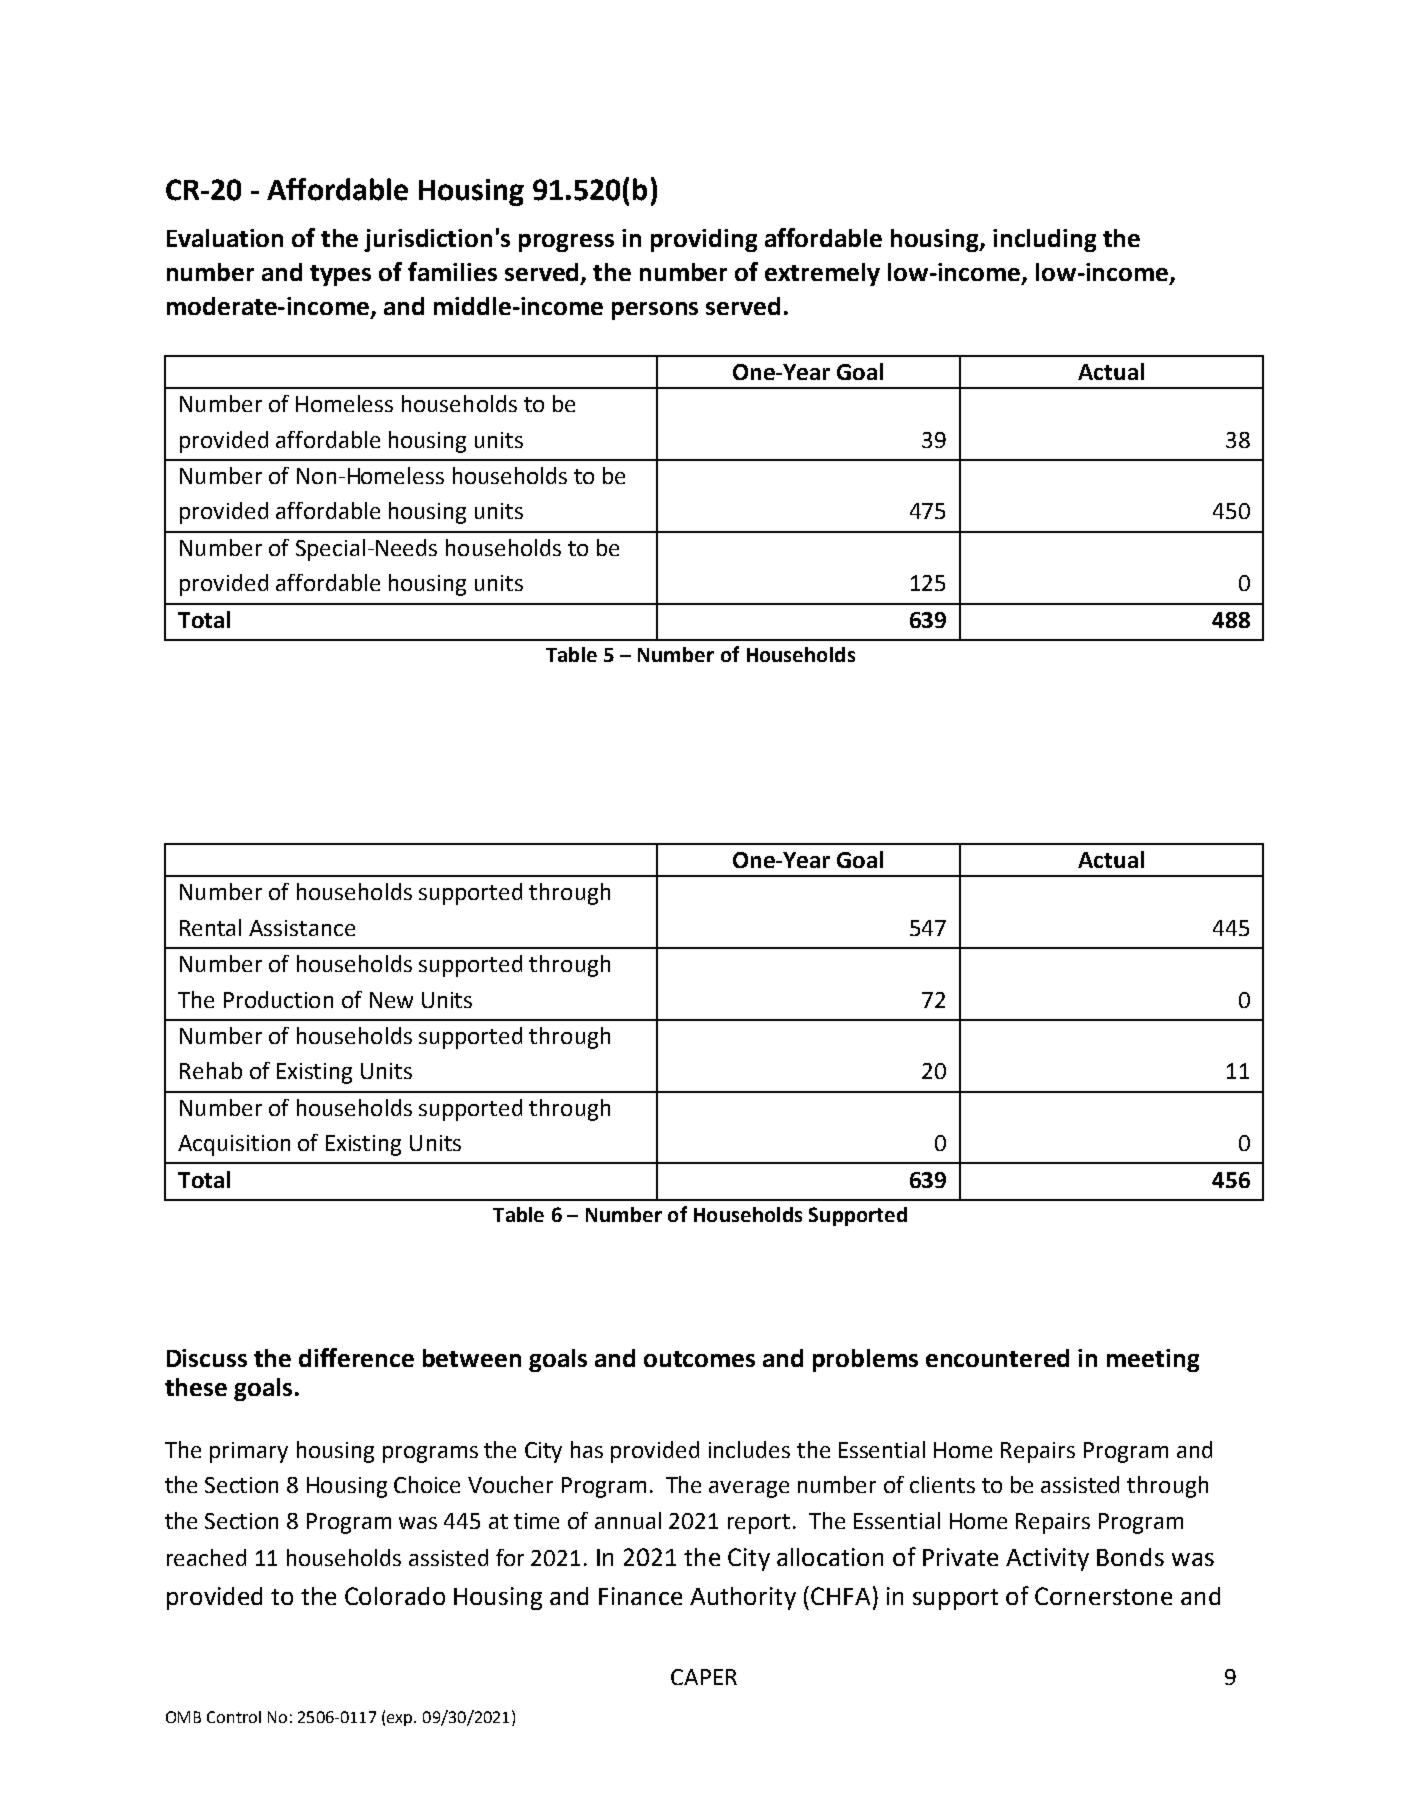 The image size is (1402, 1814). I want to click on New, so click(391, 1000).
